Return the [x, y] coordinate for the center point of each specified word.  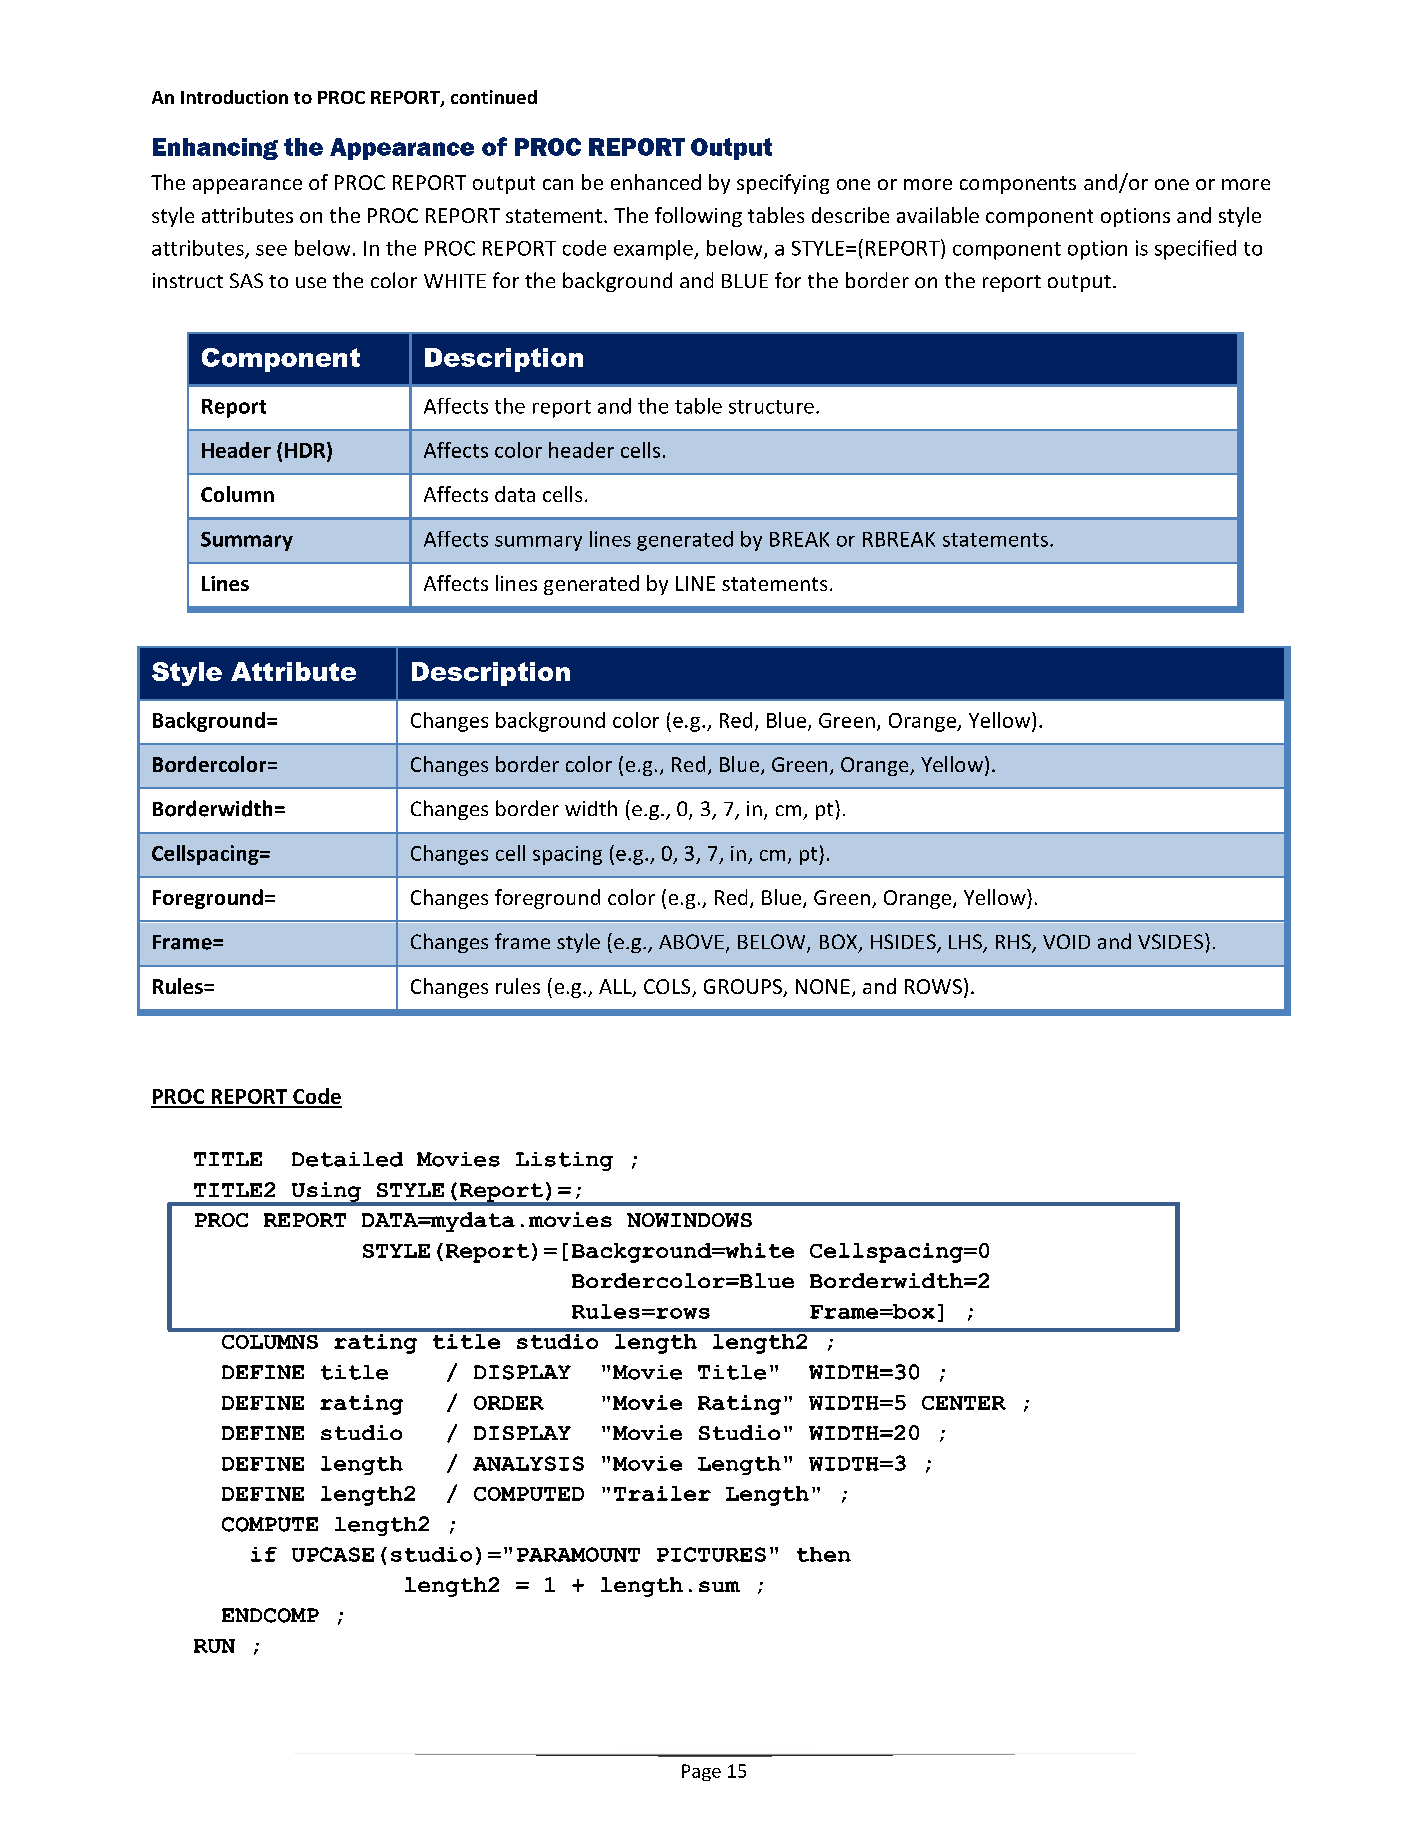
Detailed [347, 1159]
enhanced [656, 182]
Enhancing [215, 149]
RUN [214, 1646]
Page [701, 1772]
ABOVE [691, 941]
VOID [1066, 941]
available [938, 215]
